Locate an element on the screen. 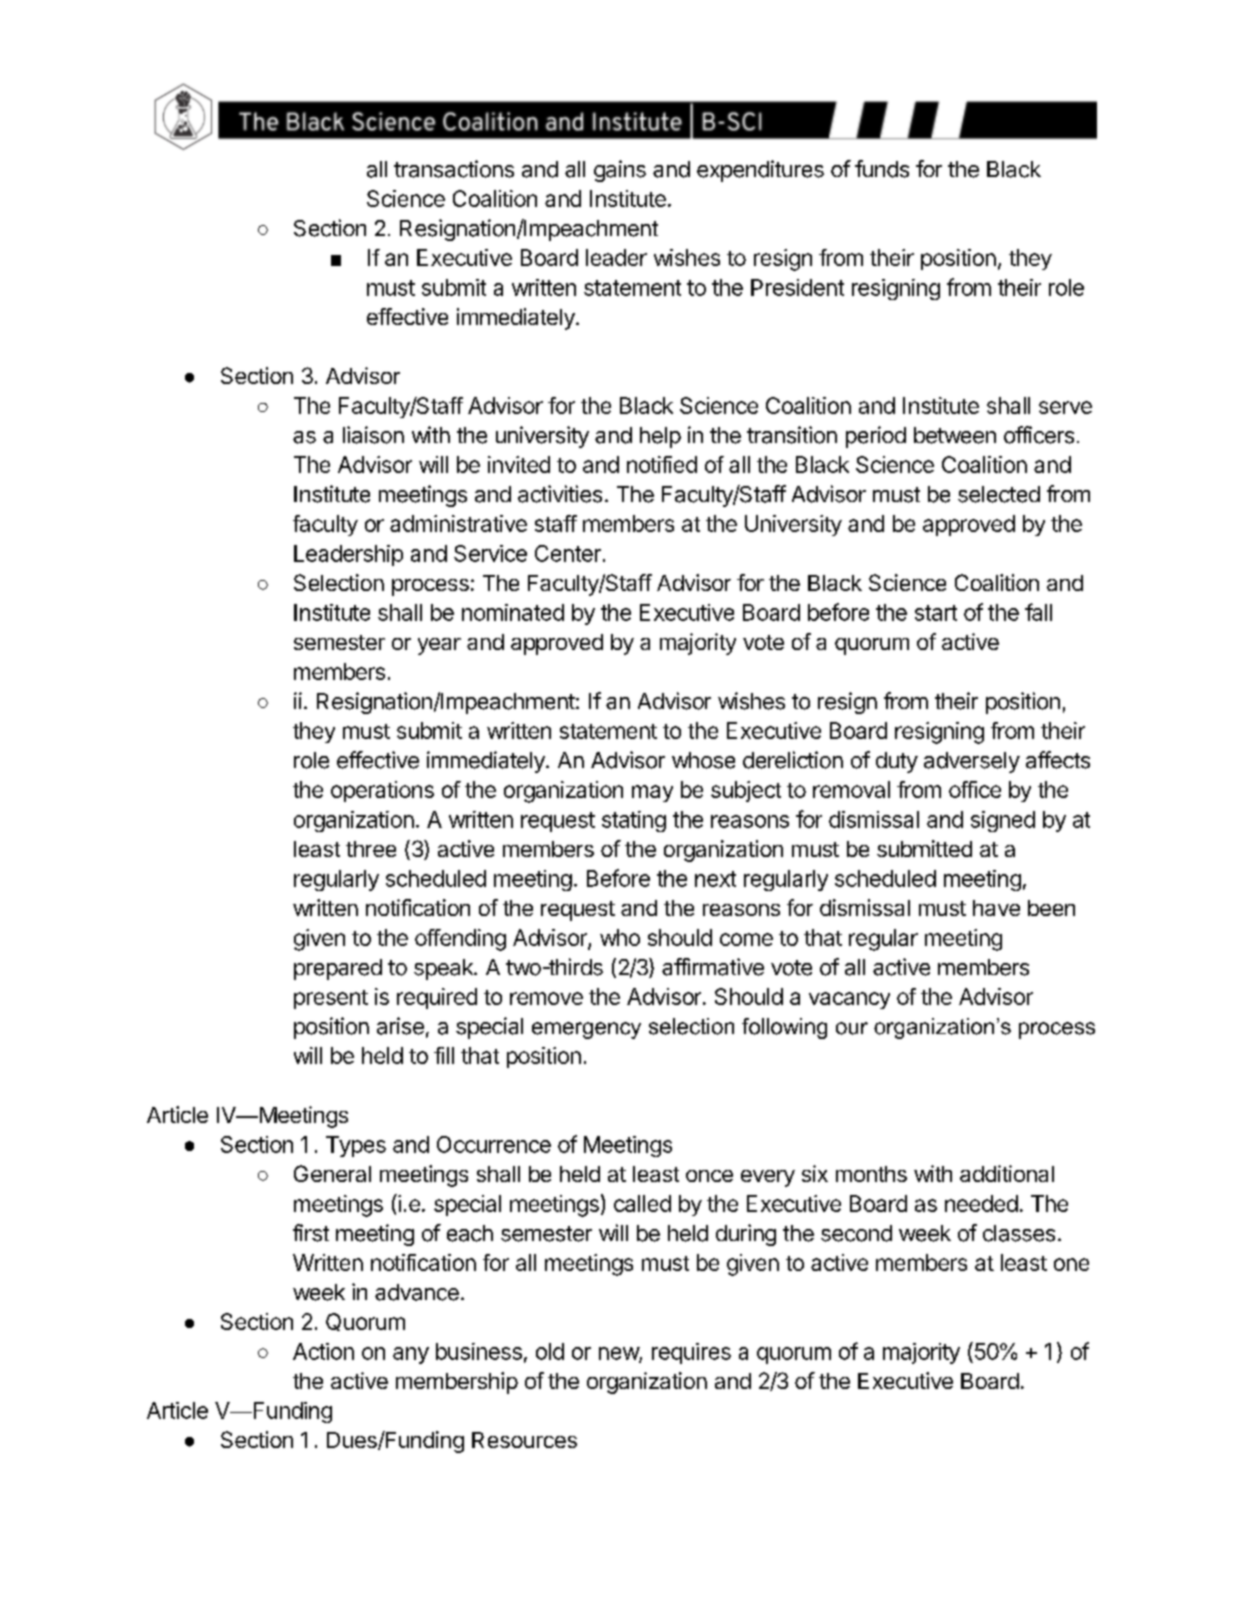 This screenshot has height=1609, width=1243. administrative is located at coordinates (458, 523).
